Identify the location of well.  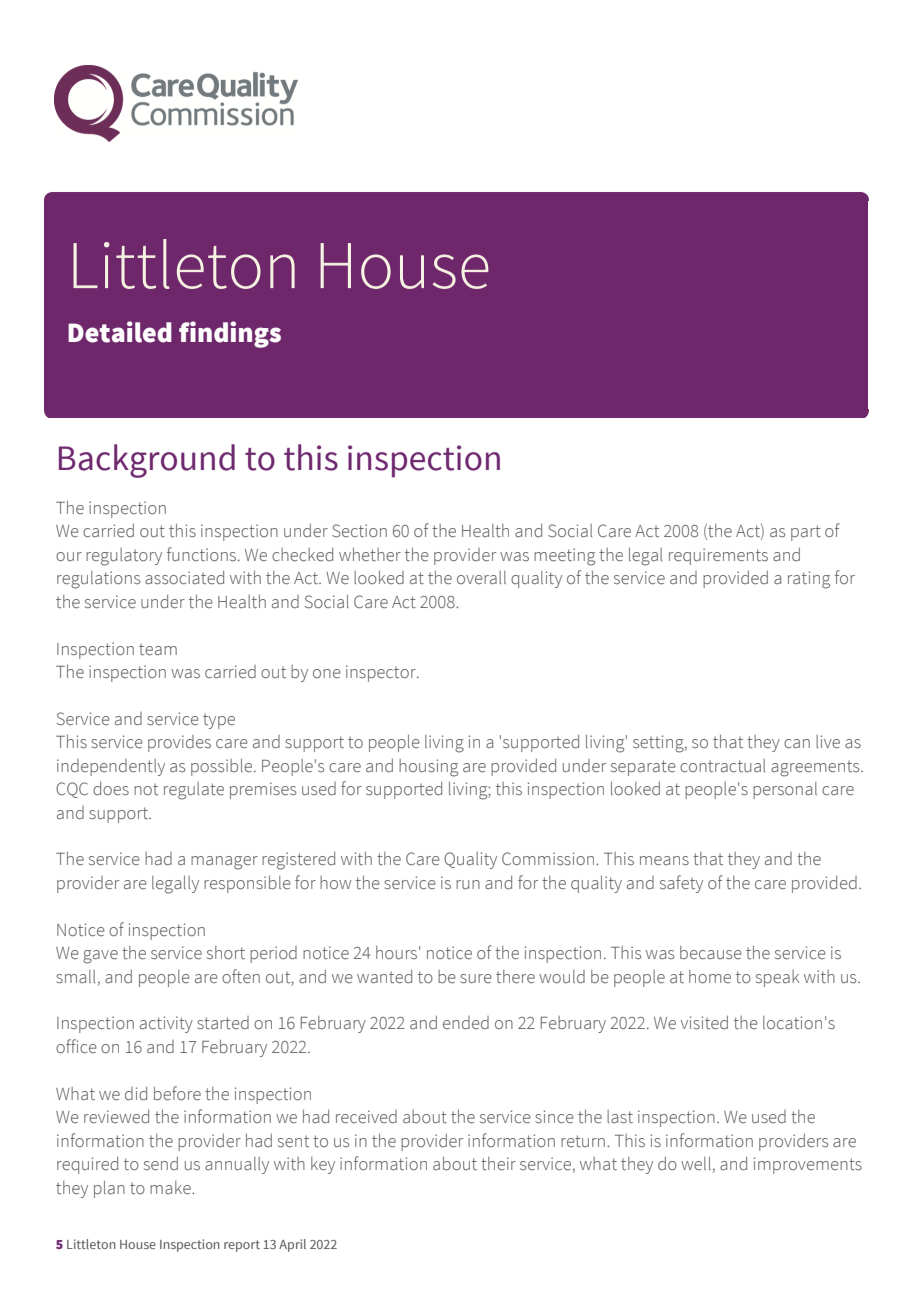
(696, 1163).
